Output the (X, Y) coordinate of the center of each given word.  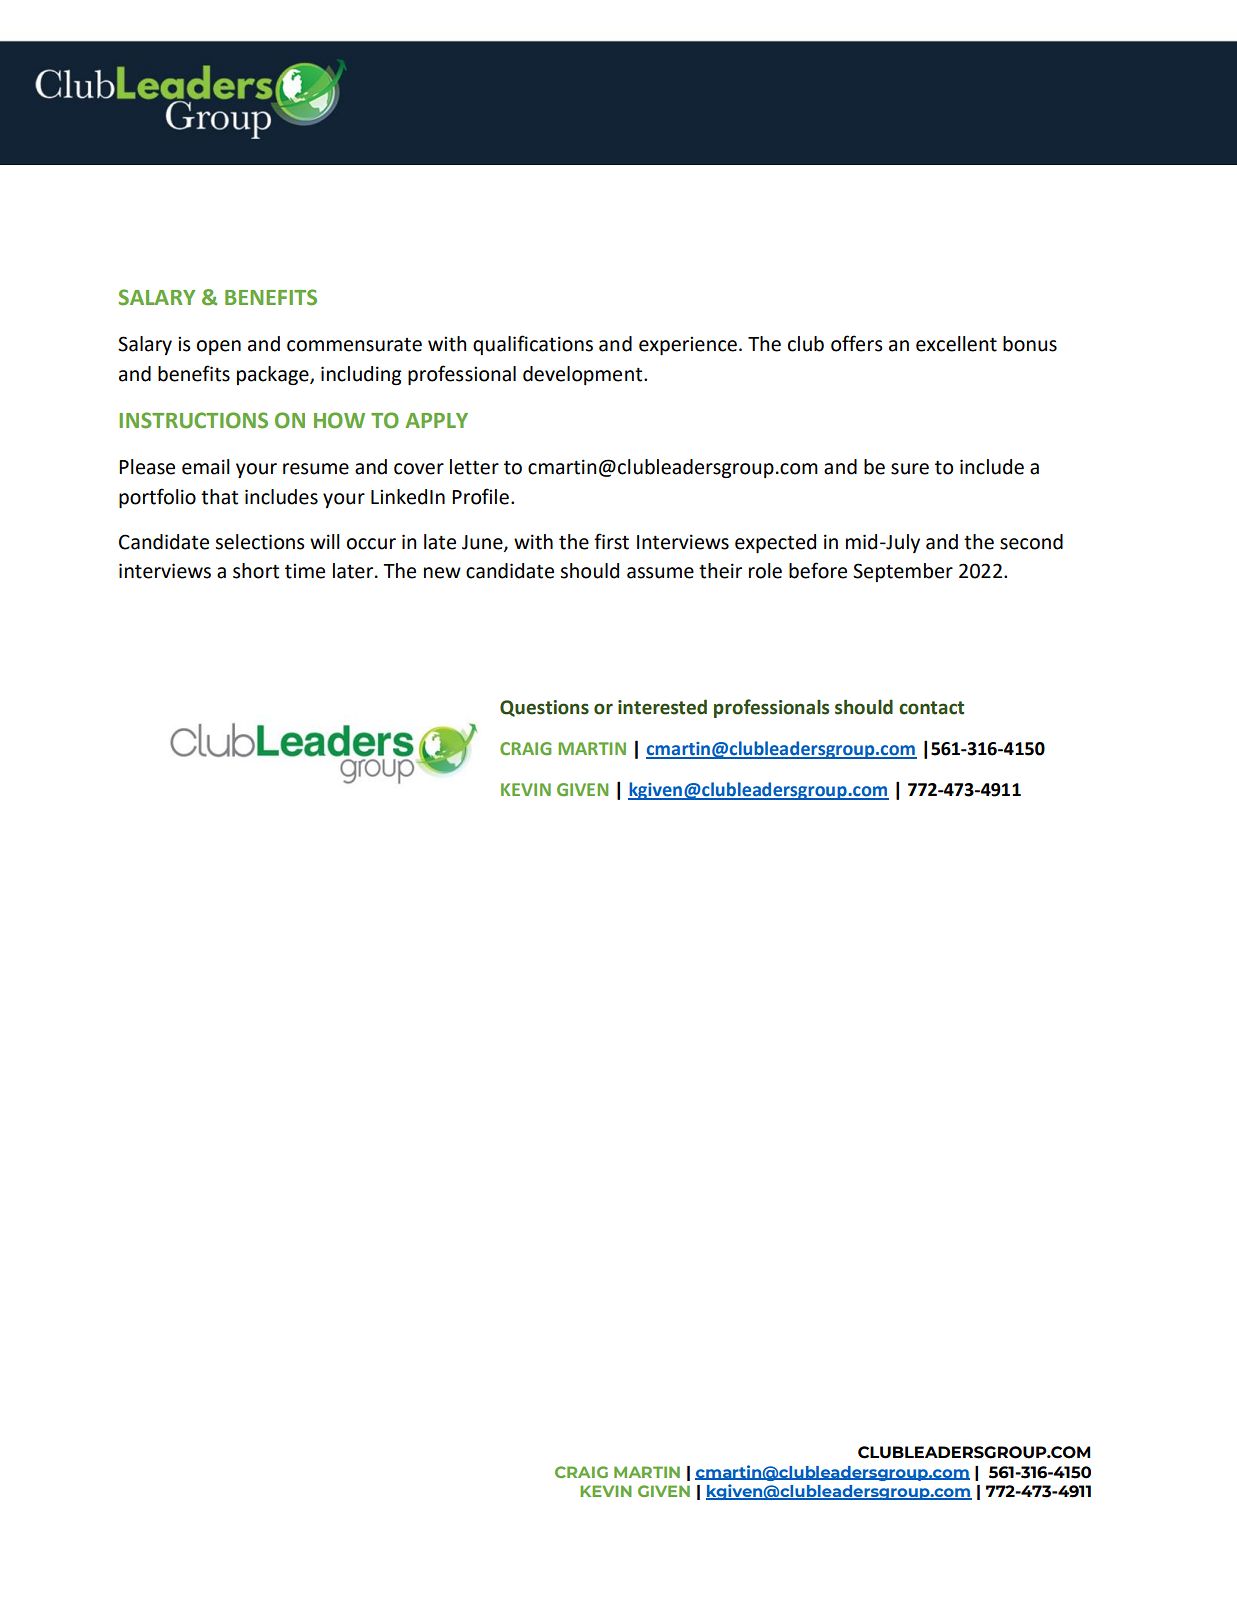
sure (910, 469)
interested (662, 707)
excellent (956, 344)
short (256, 571)
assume (660, 573)
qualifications (533, 345)
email (206, 467)
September (903, 572)
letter (474, 467)
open (219, 347)
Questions (544, 708)
